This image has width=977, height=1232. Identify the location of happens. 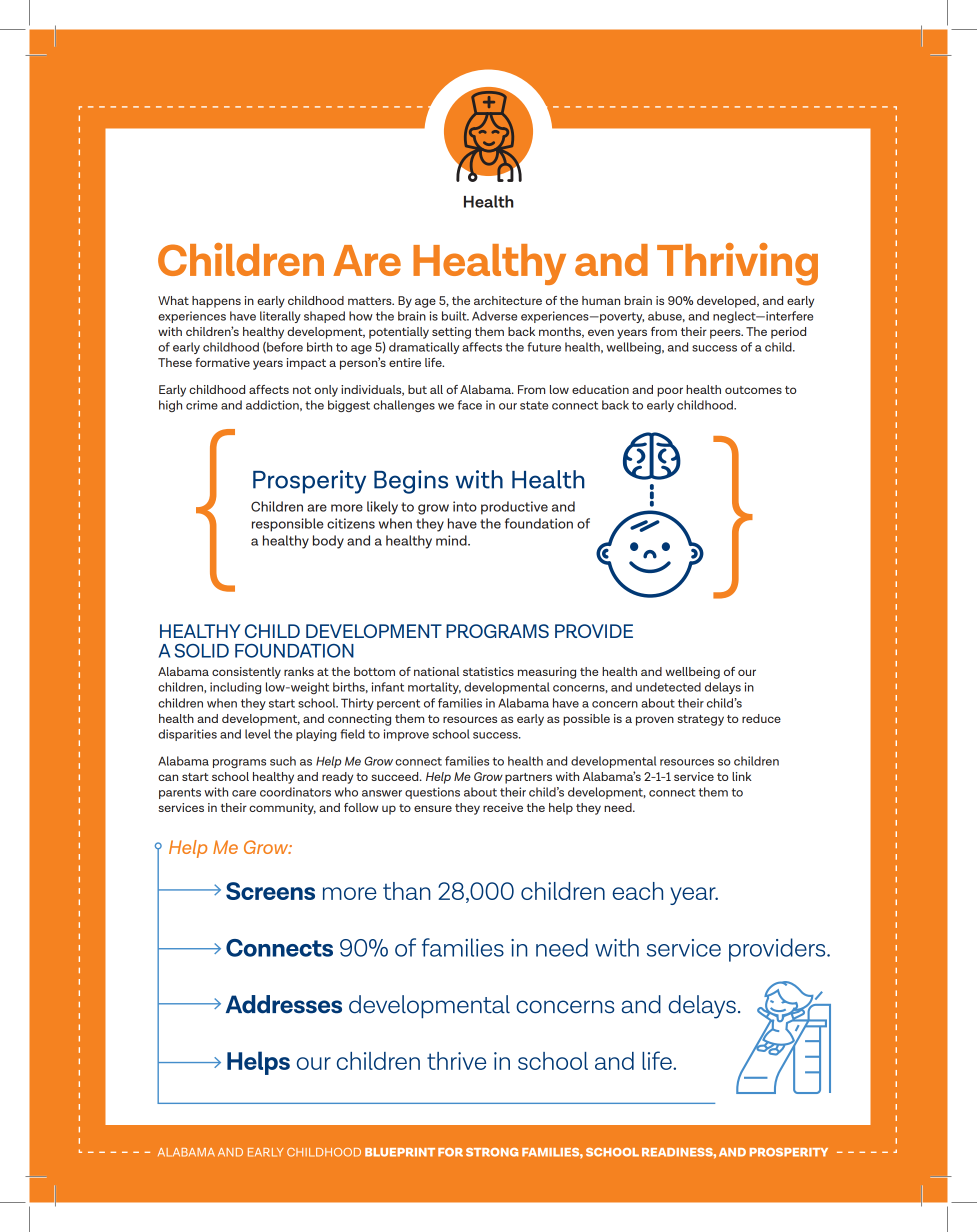
(216, 302).
